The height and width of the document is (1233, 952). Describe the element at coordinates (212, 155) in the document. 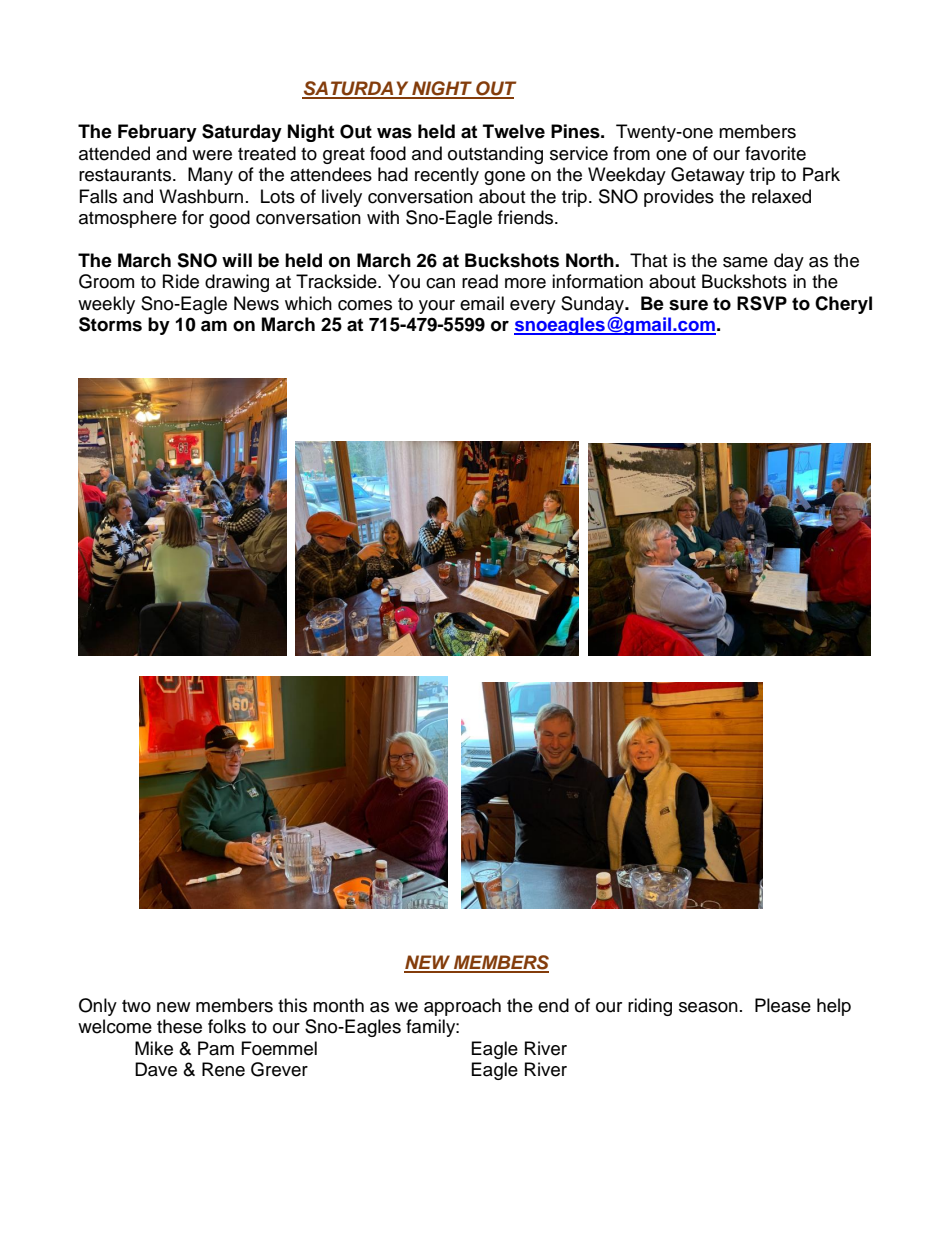

I see `were` at that location.
